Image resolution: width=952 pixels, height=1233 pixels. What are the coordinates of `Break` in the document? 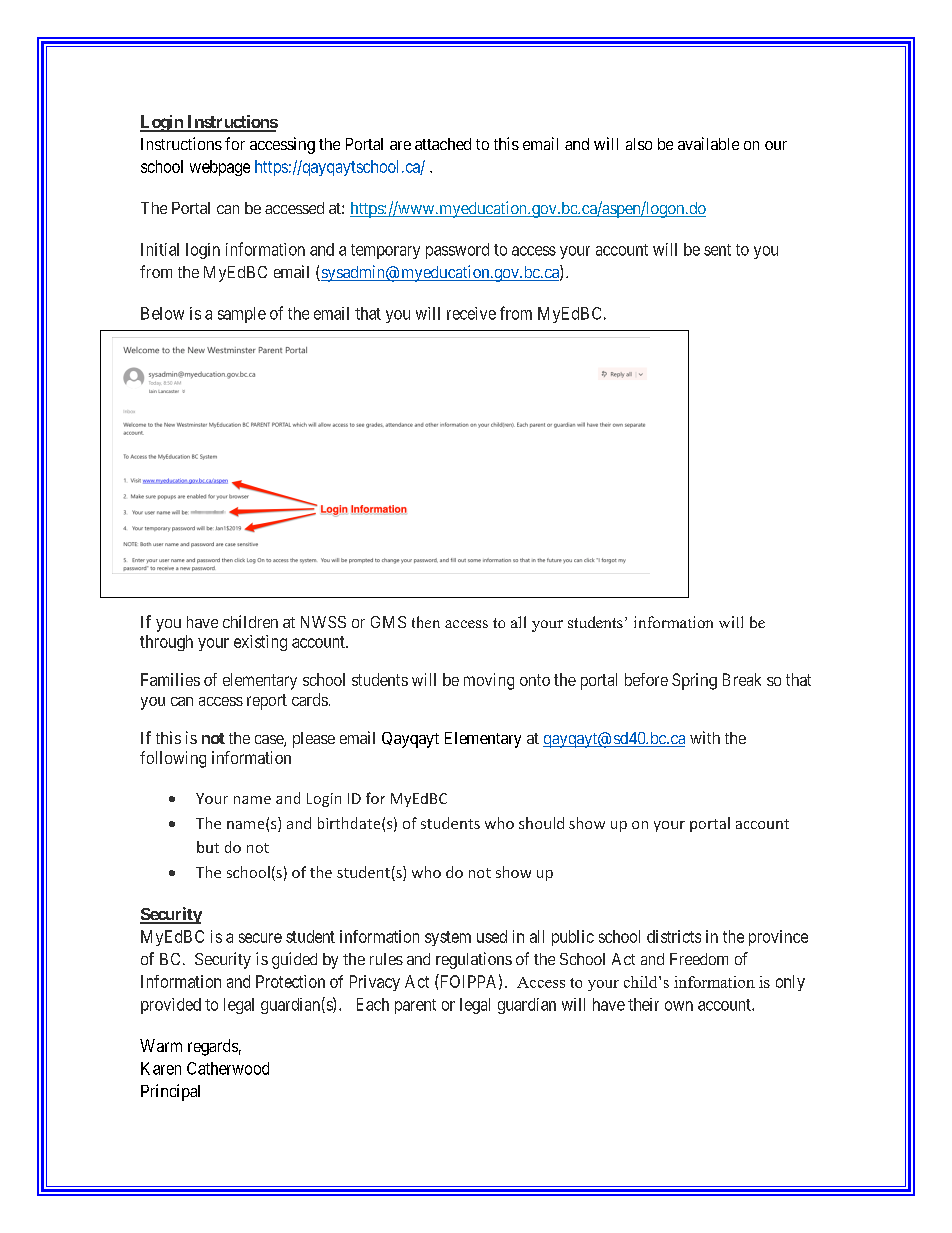 It's located at (742, 679).
